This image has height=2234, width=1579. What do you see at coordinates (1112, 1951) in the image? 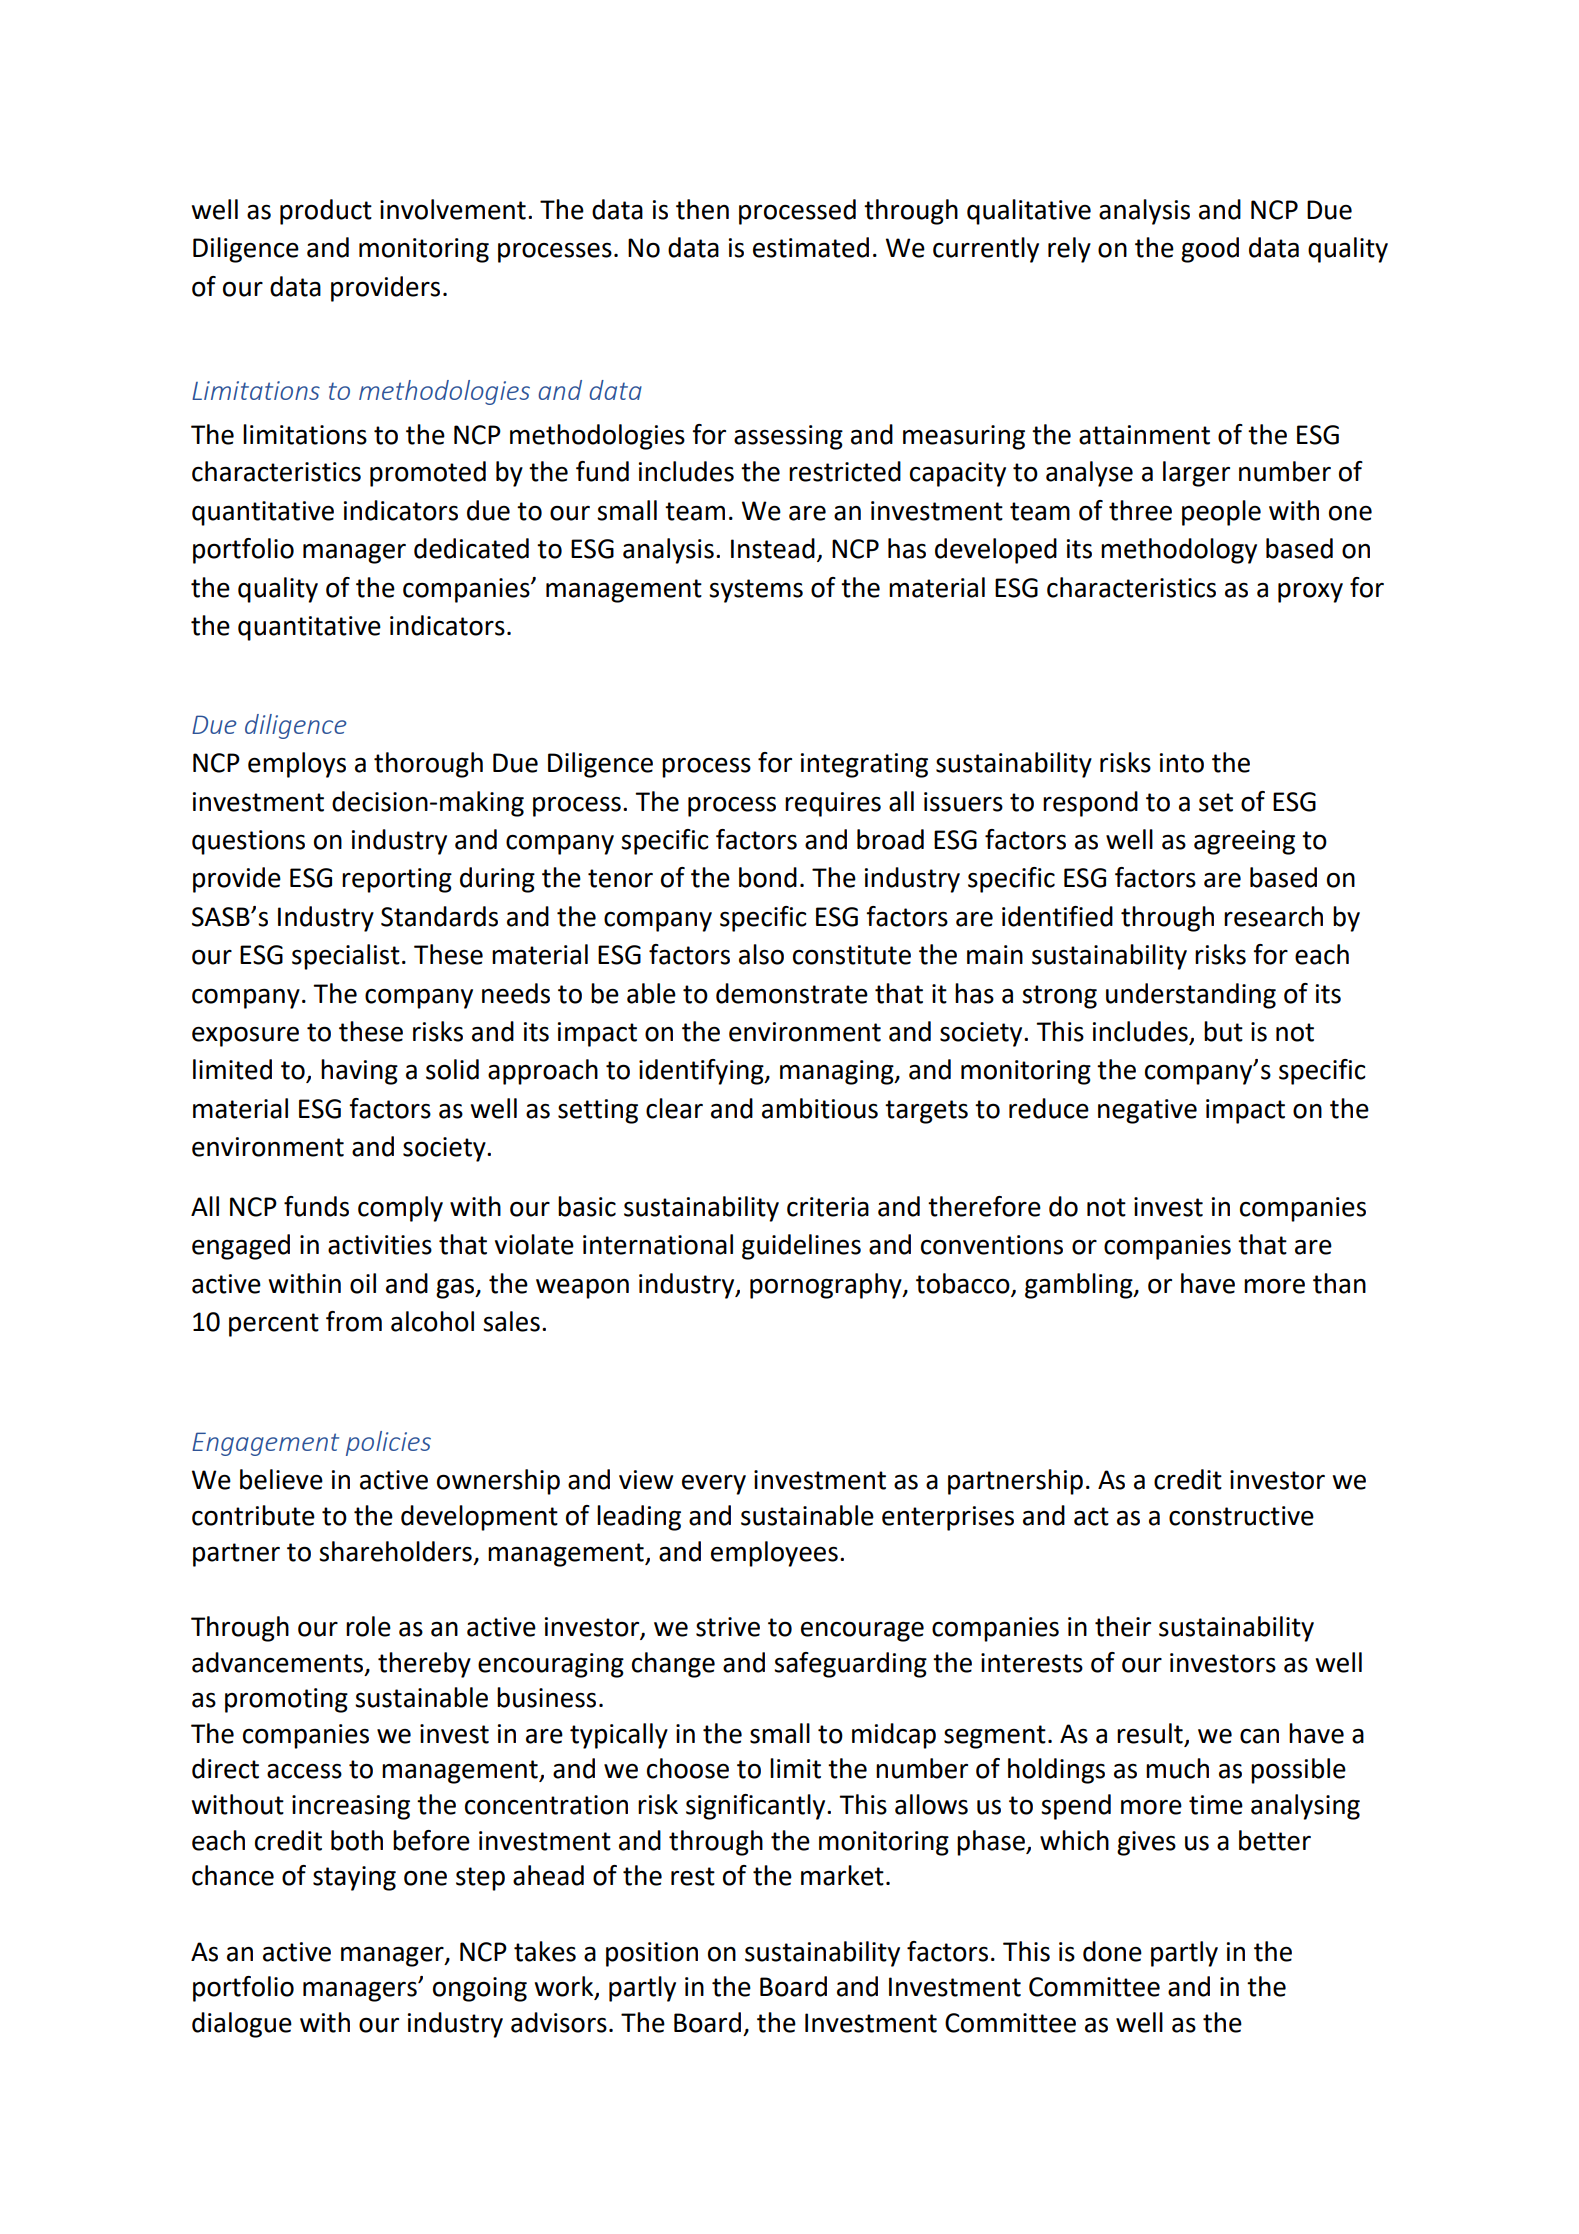
I see `done` at bounding box center [1112, 1951].
